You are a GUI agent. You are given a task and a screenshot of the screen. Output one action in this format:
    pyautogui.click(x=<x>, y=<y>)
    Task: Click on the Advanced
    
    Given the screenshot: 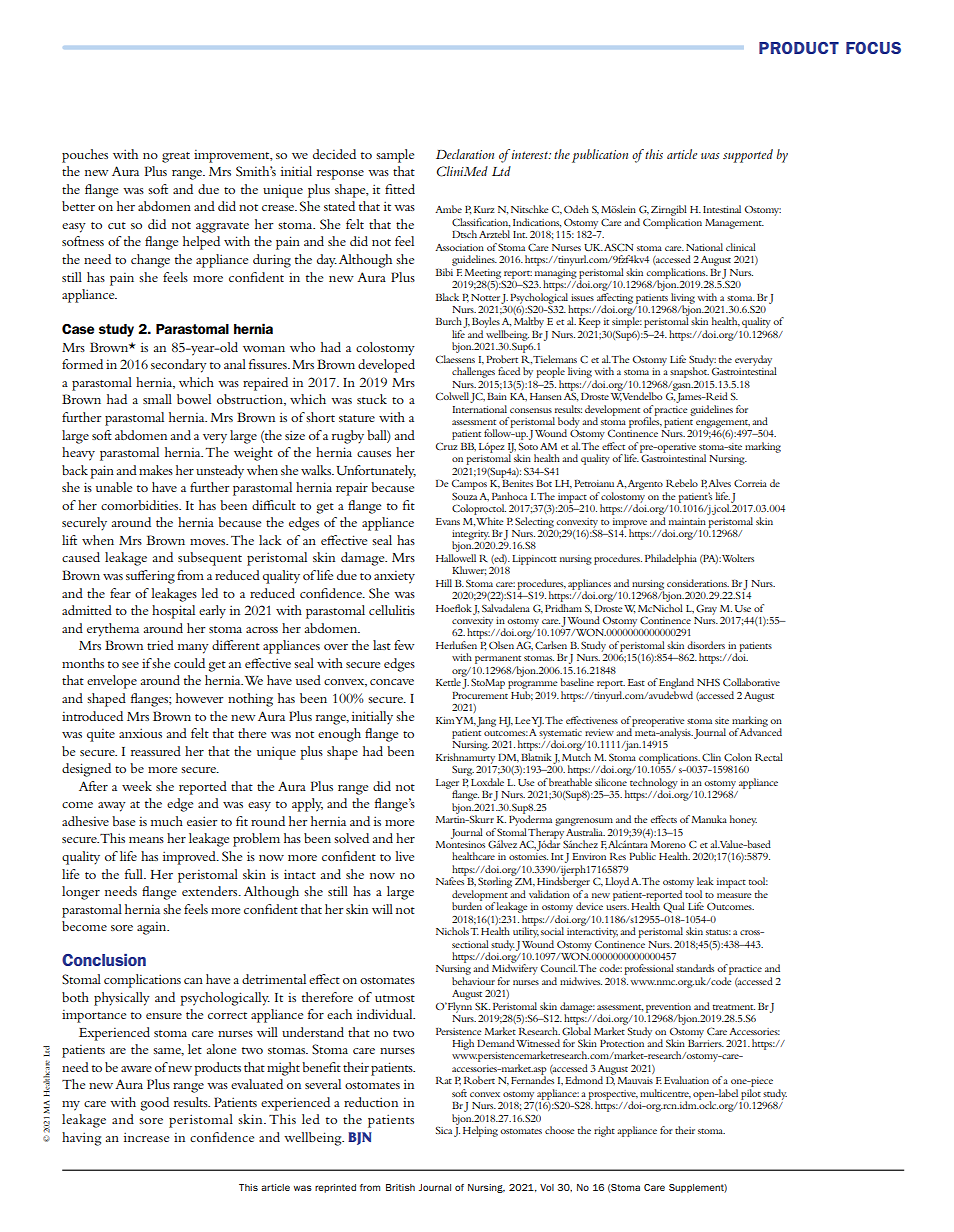 What is the action you would take?
    pyautogui.click(x=760, y=731)
